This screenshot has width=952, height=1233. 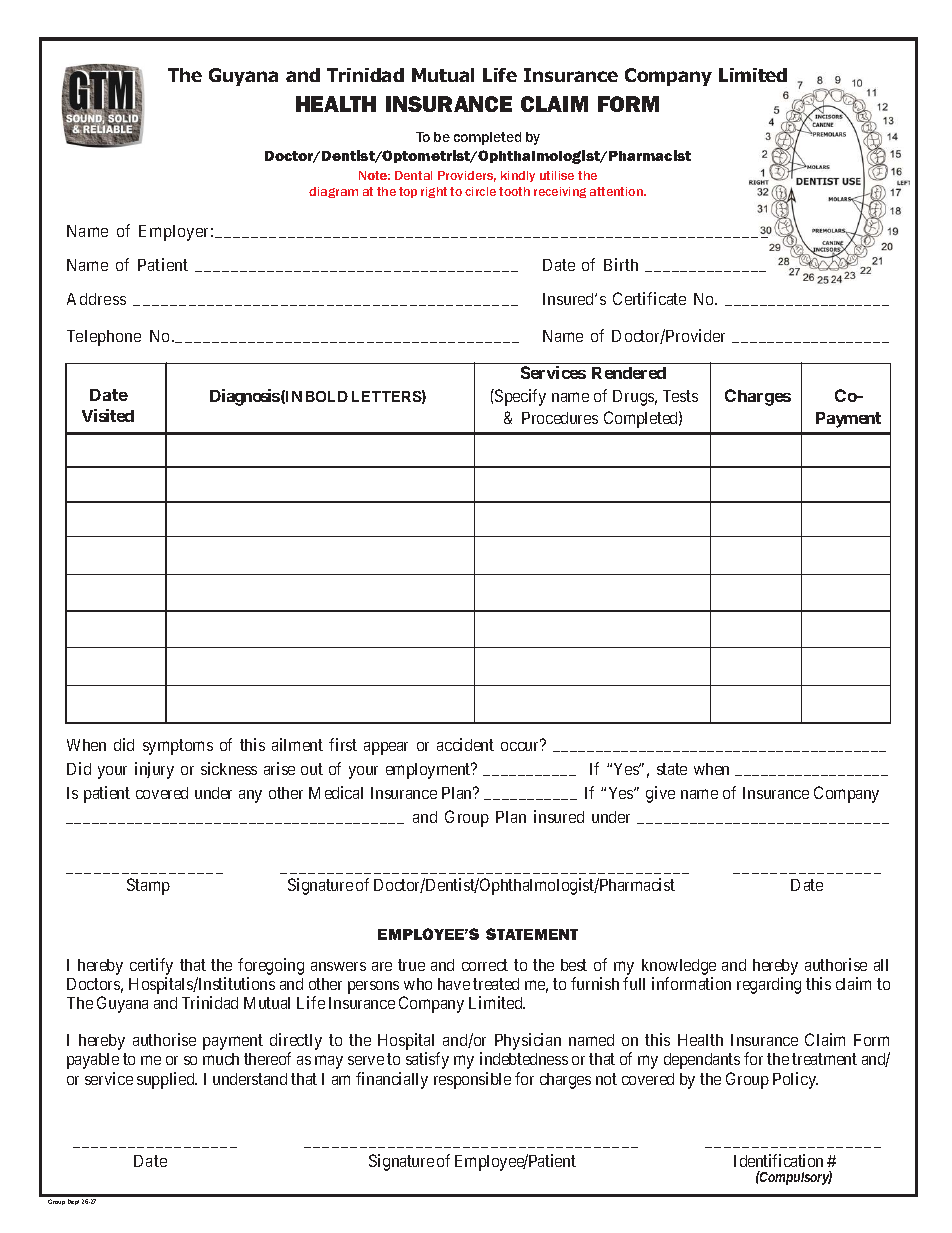 I want to click on knowledge, so click(x=679, y=967).
